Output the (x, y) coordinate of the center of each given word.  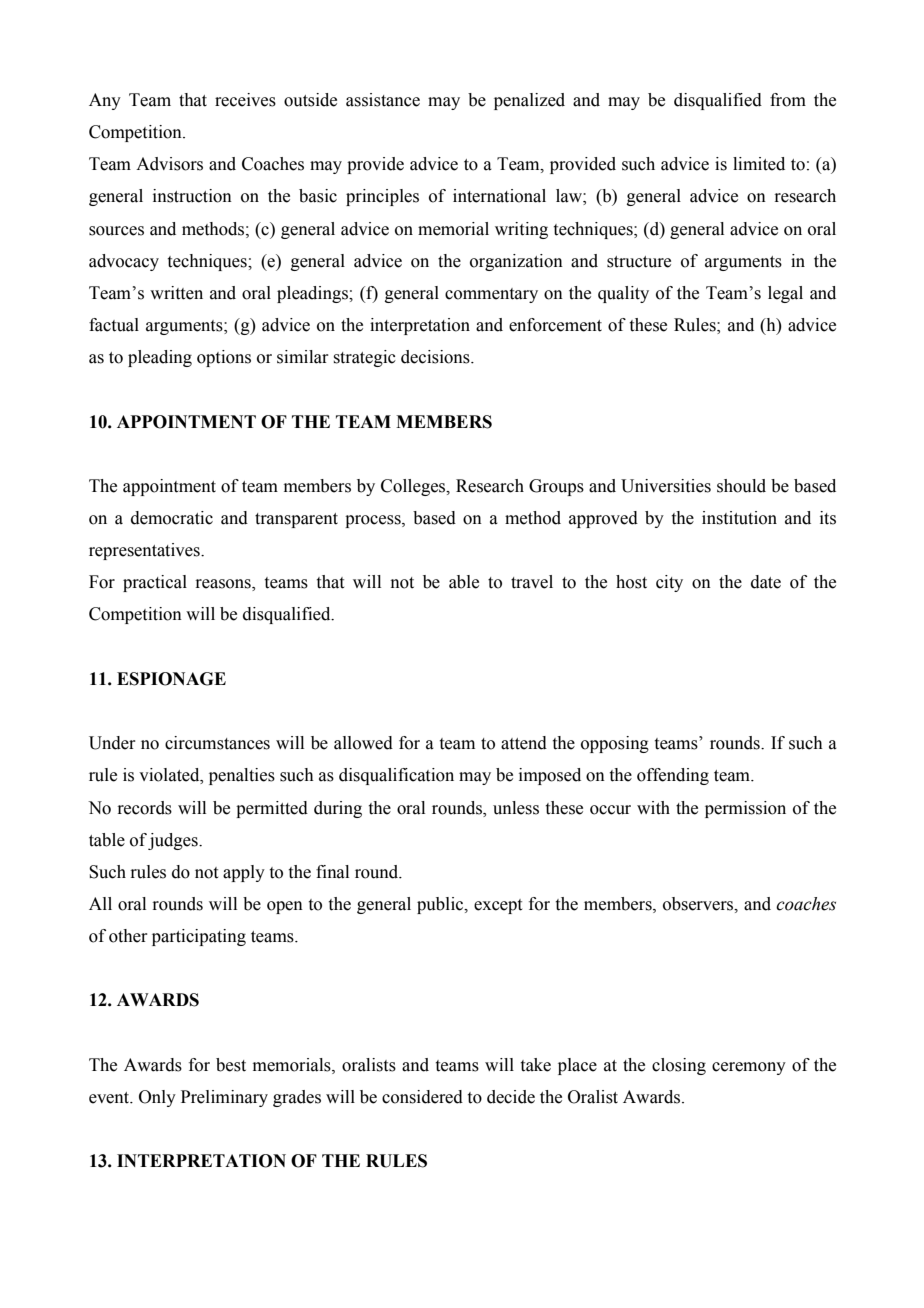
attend (524, 743)
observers (699, 904)
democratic (172, 518)
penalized (529, 101)
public (441, 905)
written (176, 293)
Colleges (414, 487)
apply (244, 873)
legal (785, 294)
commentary (491, 295)
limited (759, 164)
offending (673, 776)
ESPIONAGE (171, 679)
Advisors (169, 164)
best (231, 1065)
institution (739, 518)
